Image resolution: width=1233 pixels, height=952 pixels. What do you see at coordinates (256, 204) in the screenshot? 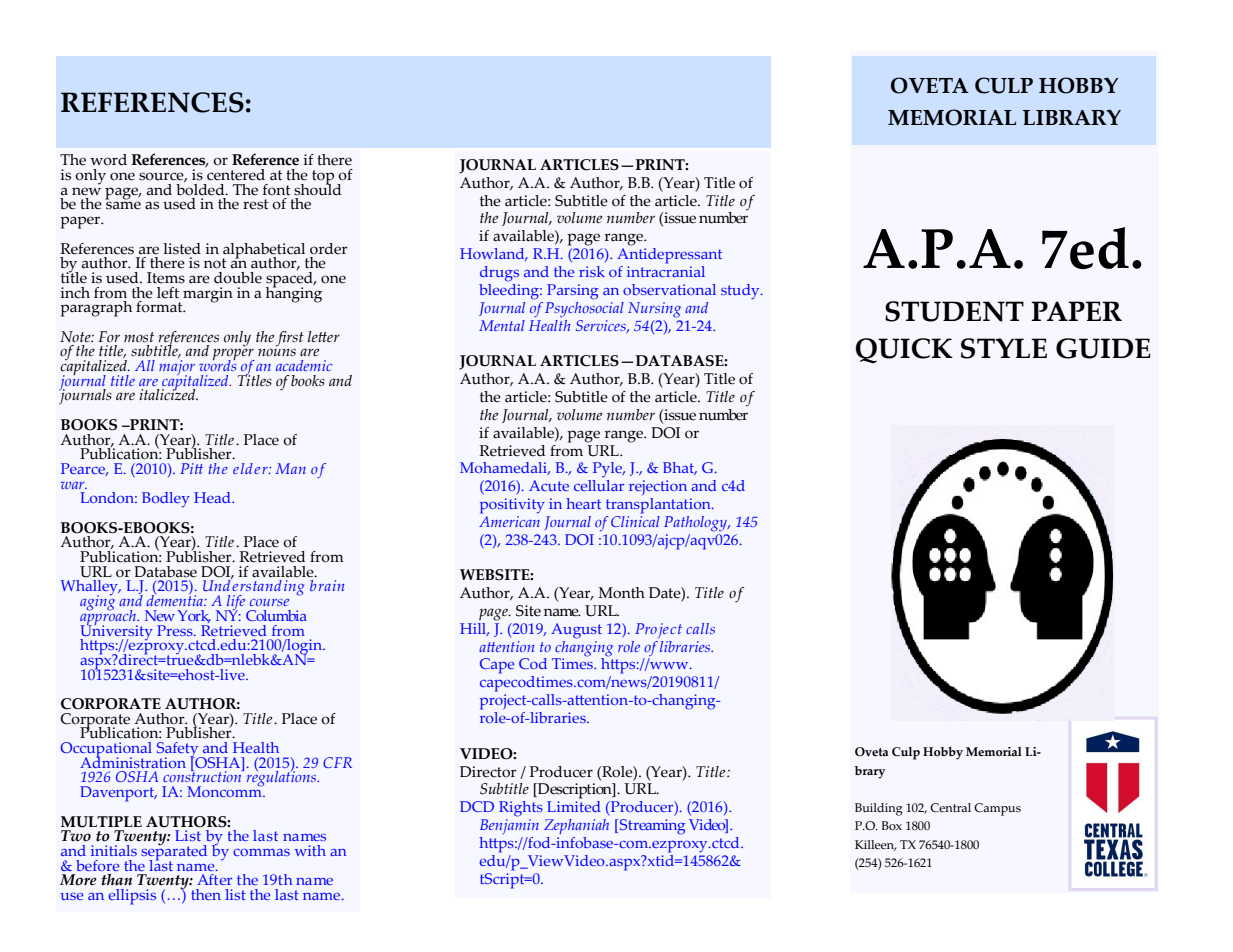
I see `rest` at bounding box center [256, 204].
